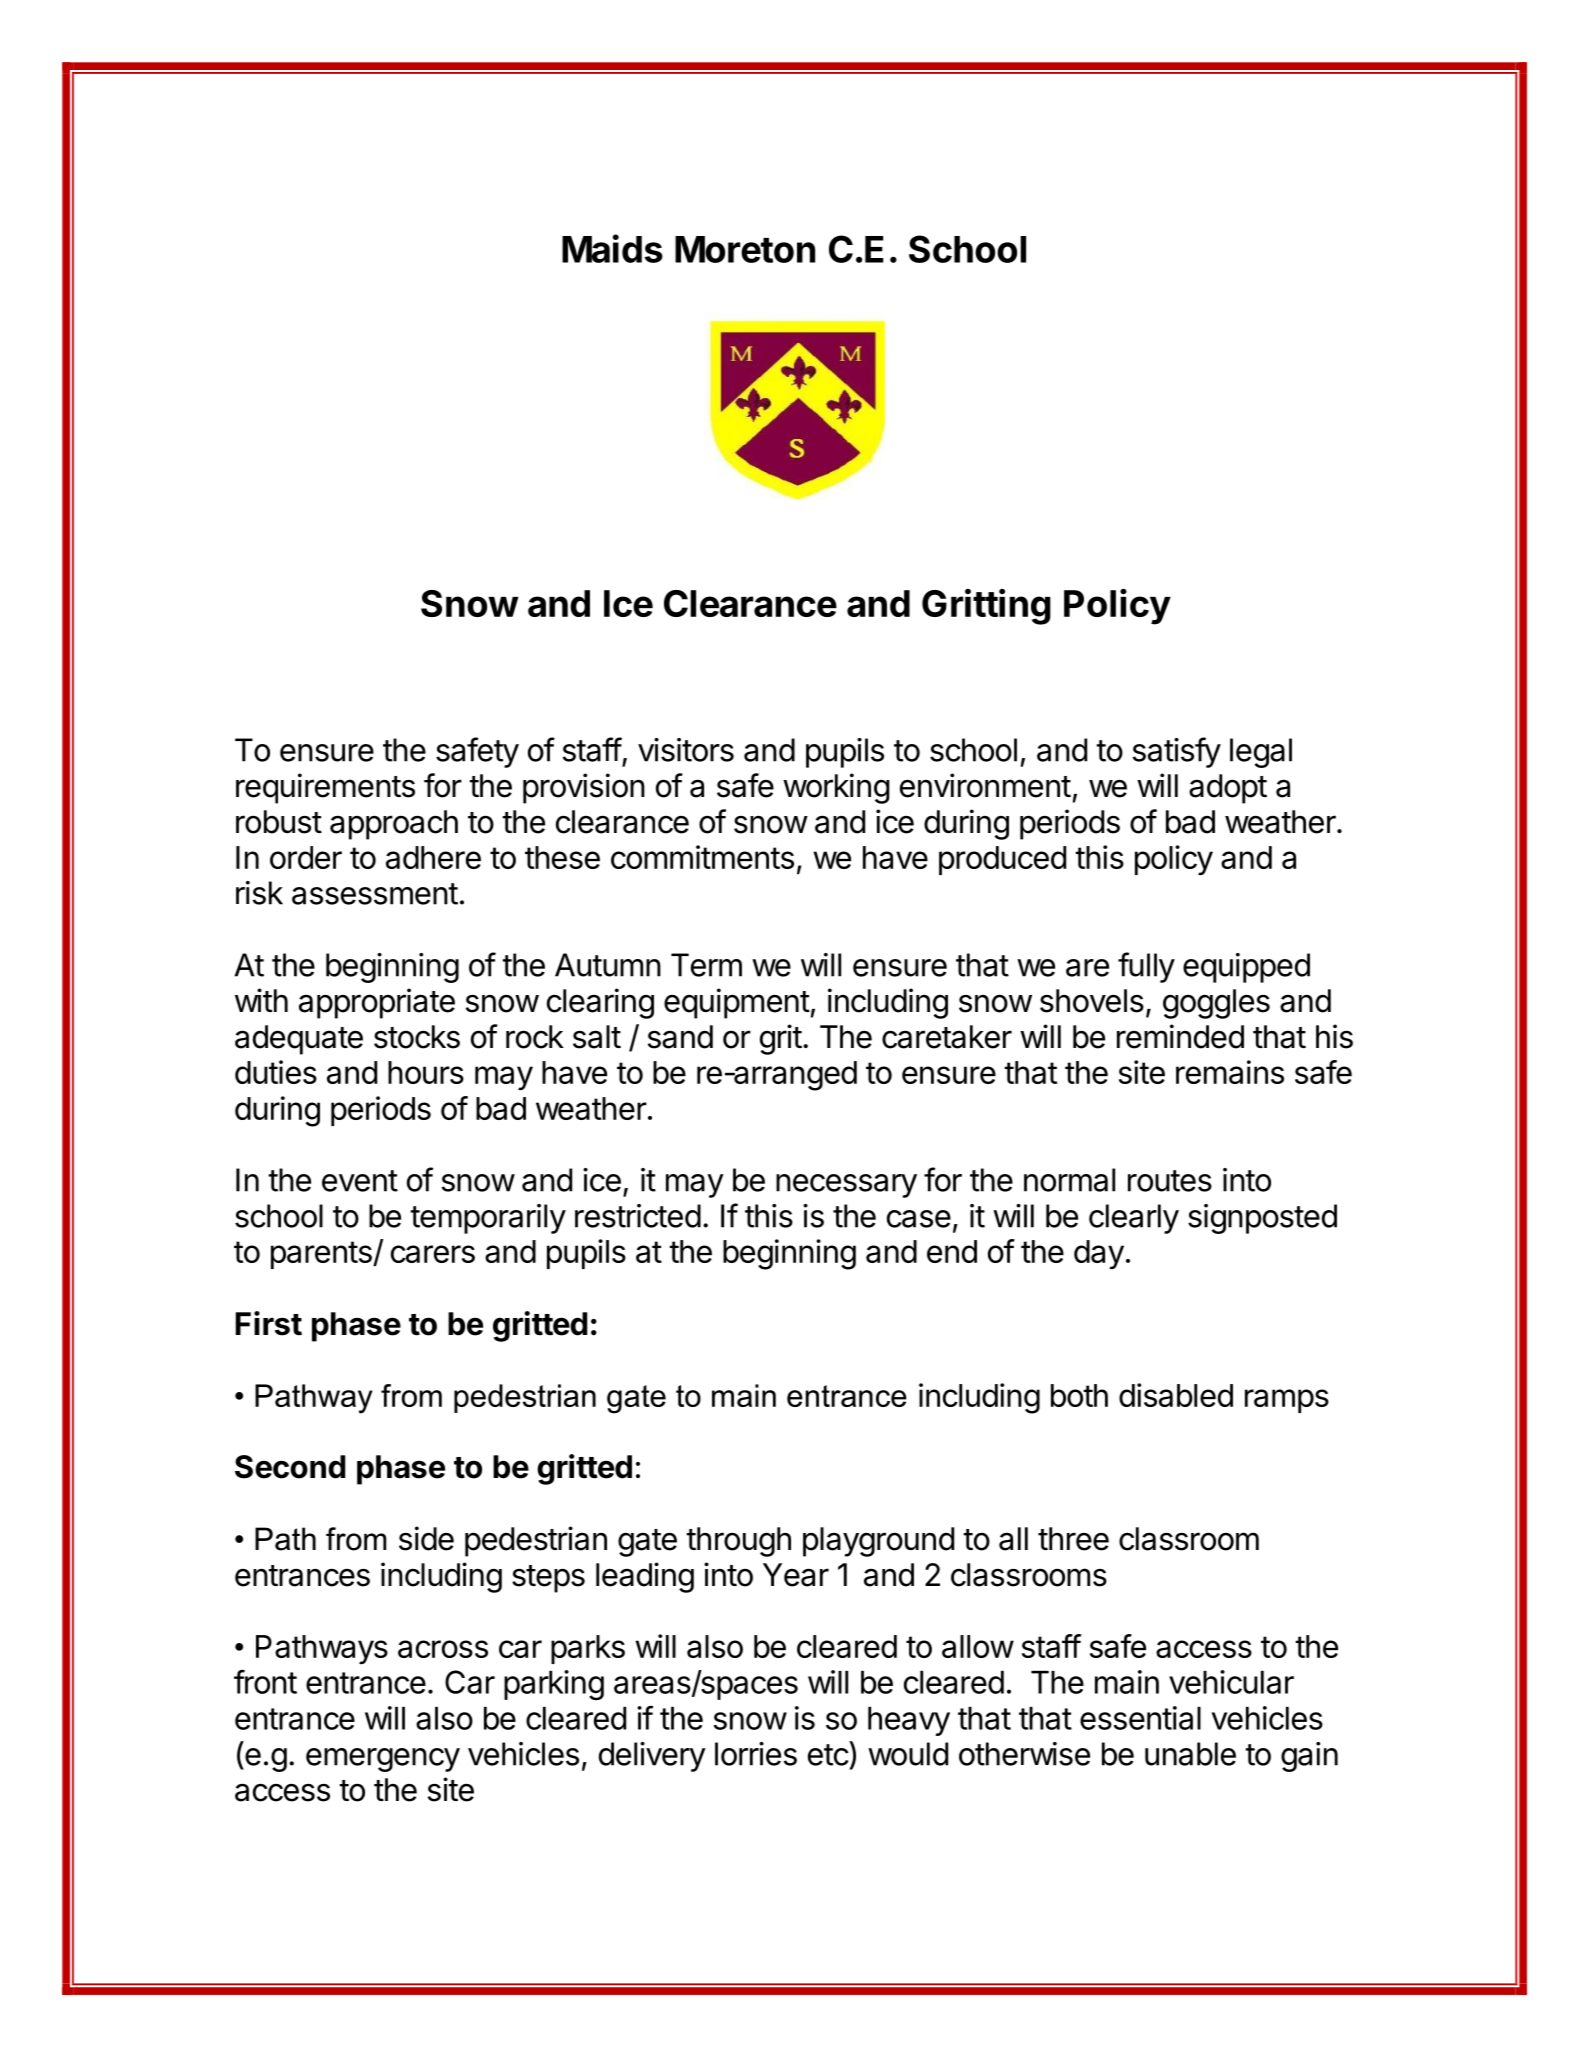 Image resolution: width=1589 pixels, height=2057 pixels. What do you see at coordinates (375, 894) in the screenshot?
I see `assessment` at bounding box center [375, 894].
